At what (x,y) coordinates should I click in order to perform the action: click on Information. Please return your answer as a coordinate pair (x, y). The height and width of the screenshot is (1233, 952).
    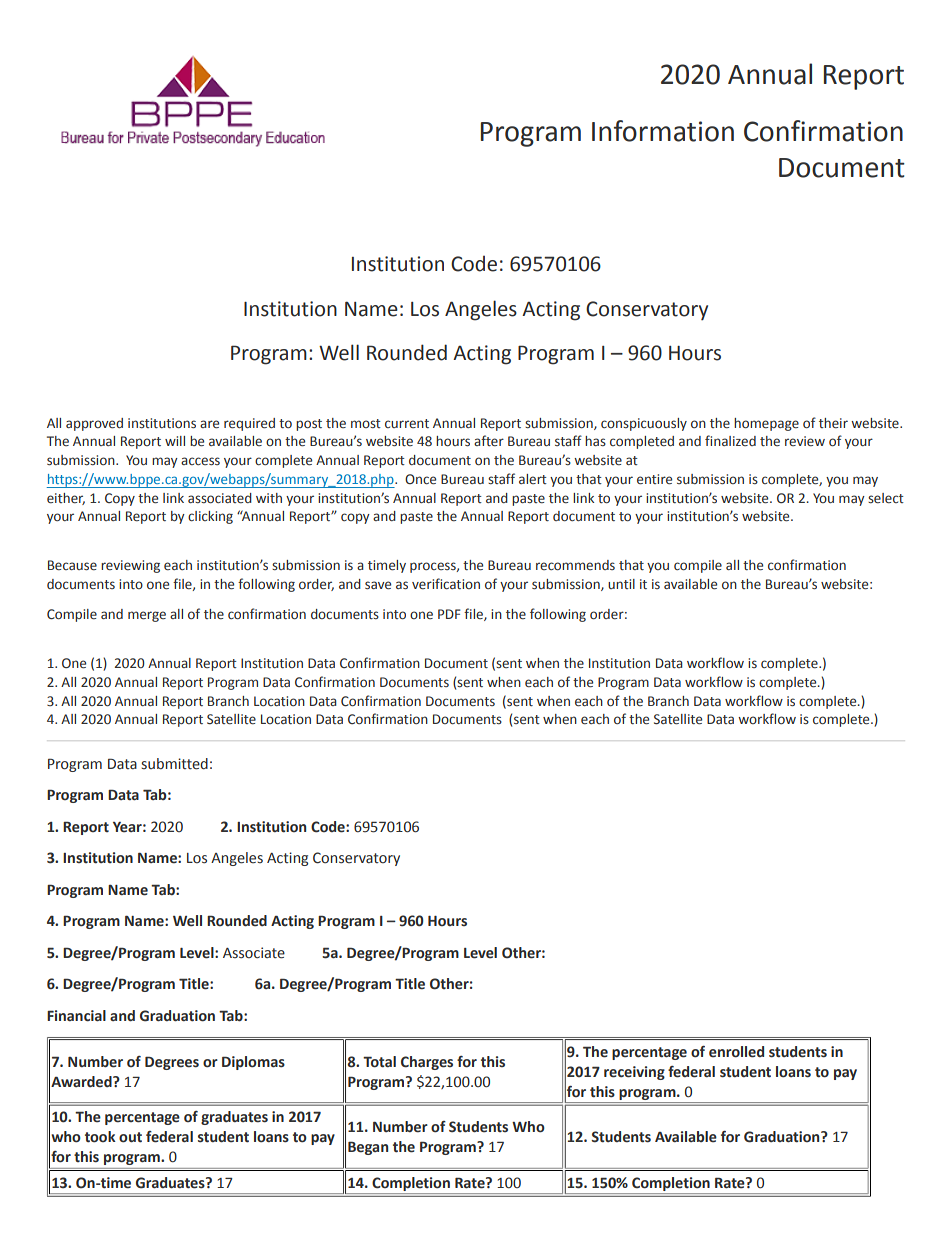
    Looking at the image, I should click on (663, 131).
